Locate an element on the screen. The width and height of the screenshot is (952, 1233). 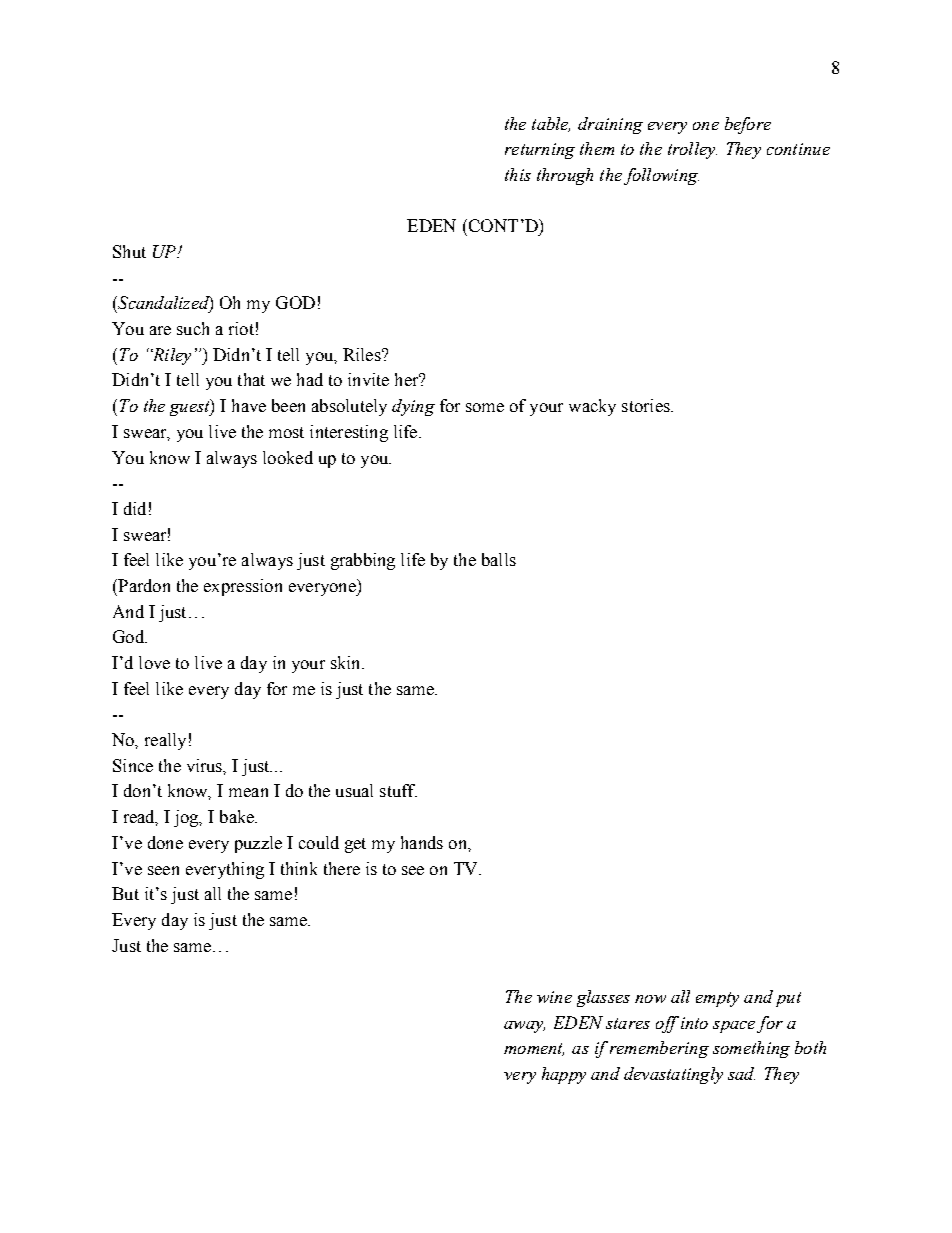
stories is located at coordinates (647, 405).
